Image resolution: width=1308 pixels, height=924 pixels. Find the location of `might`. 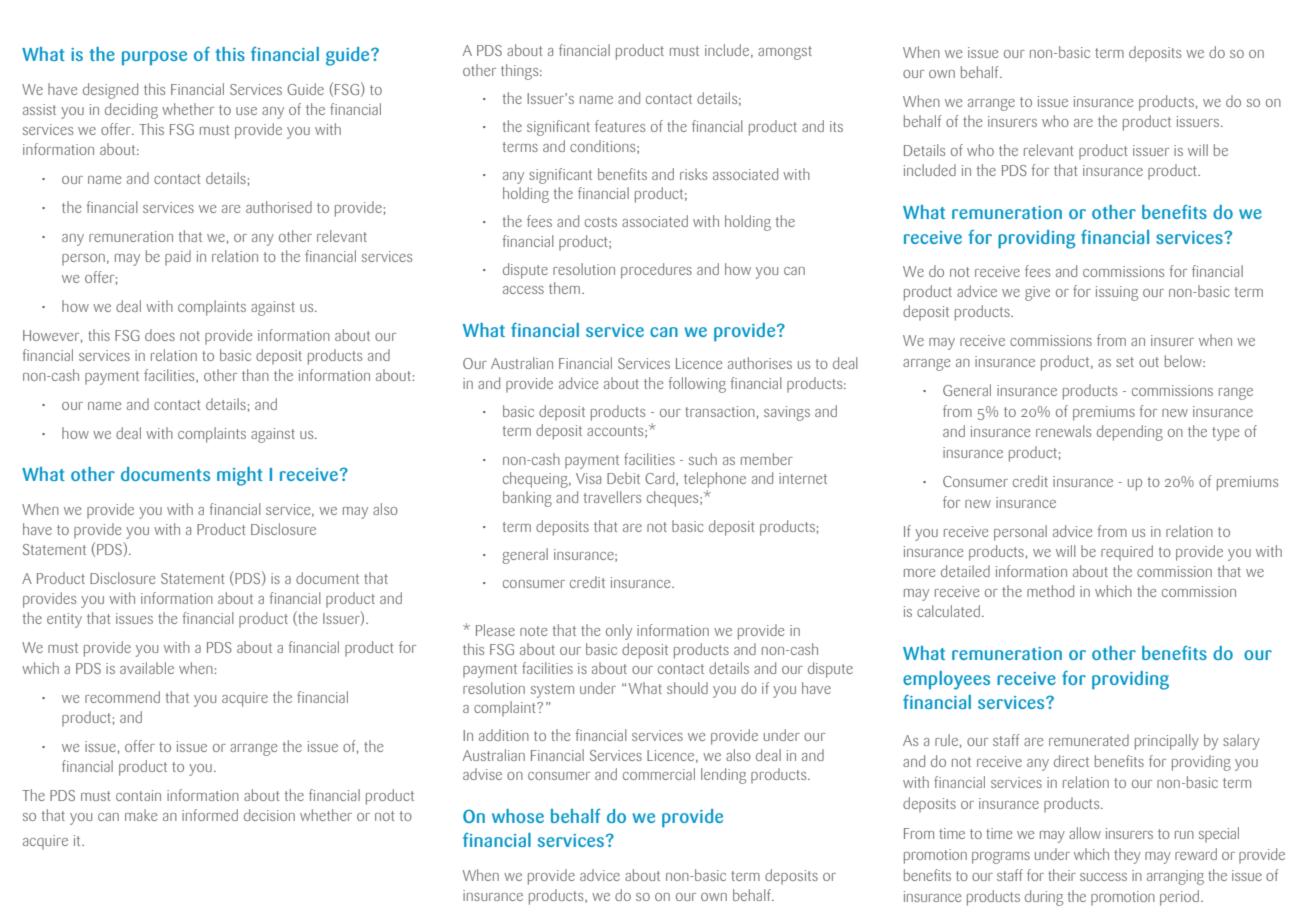

might is located at coordinates (240, 476).
